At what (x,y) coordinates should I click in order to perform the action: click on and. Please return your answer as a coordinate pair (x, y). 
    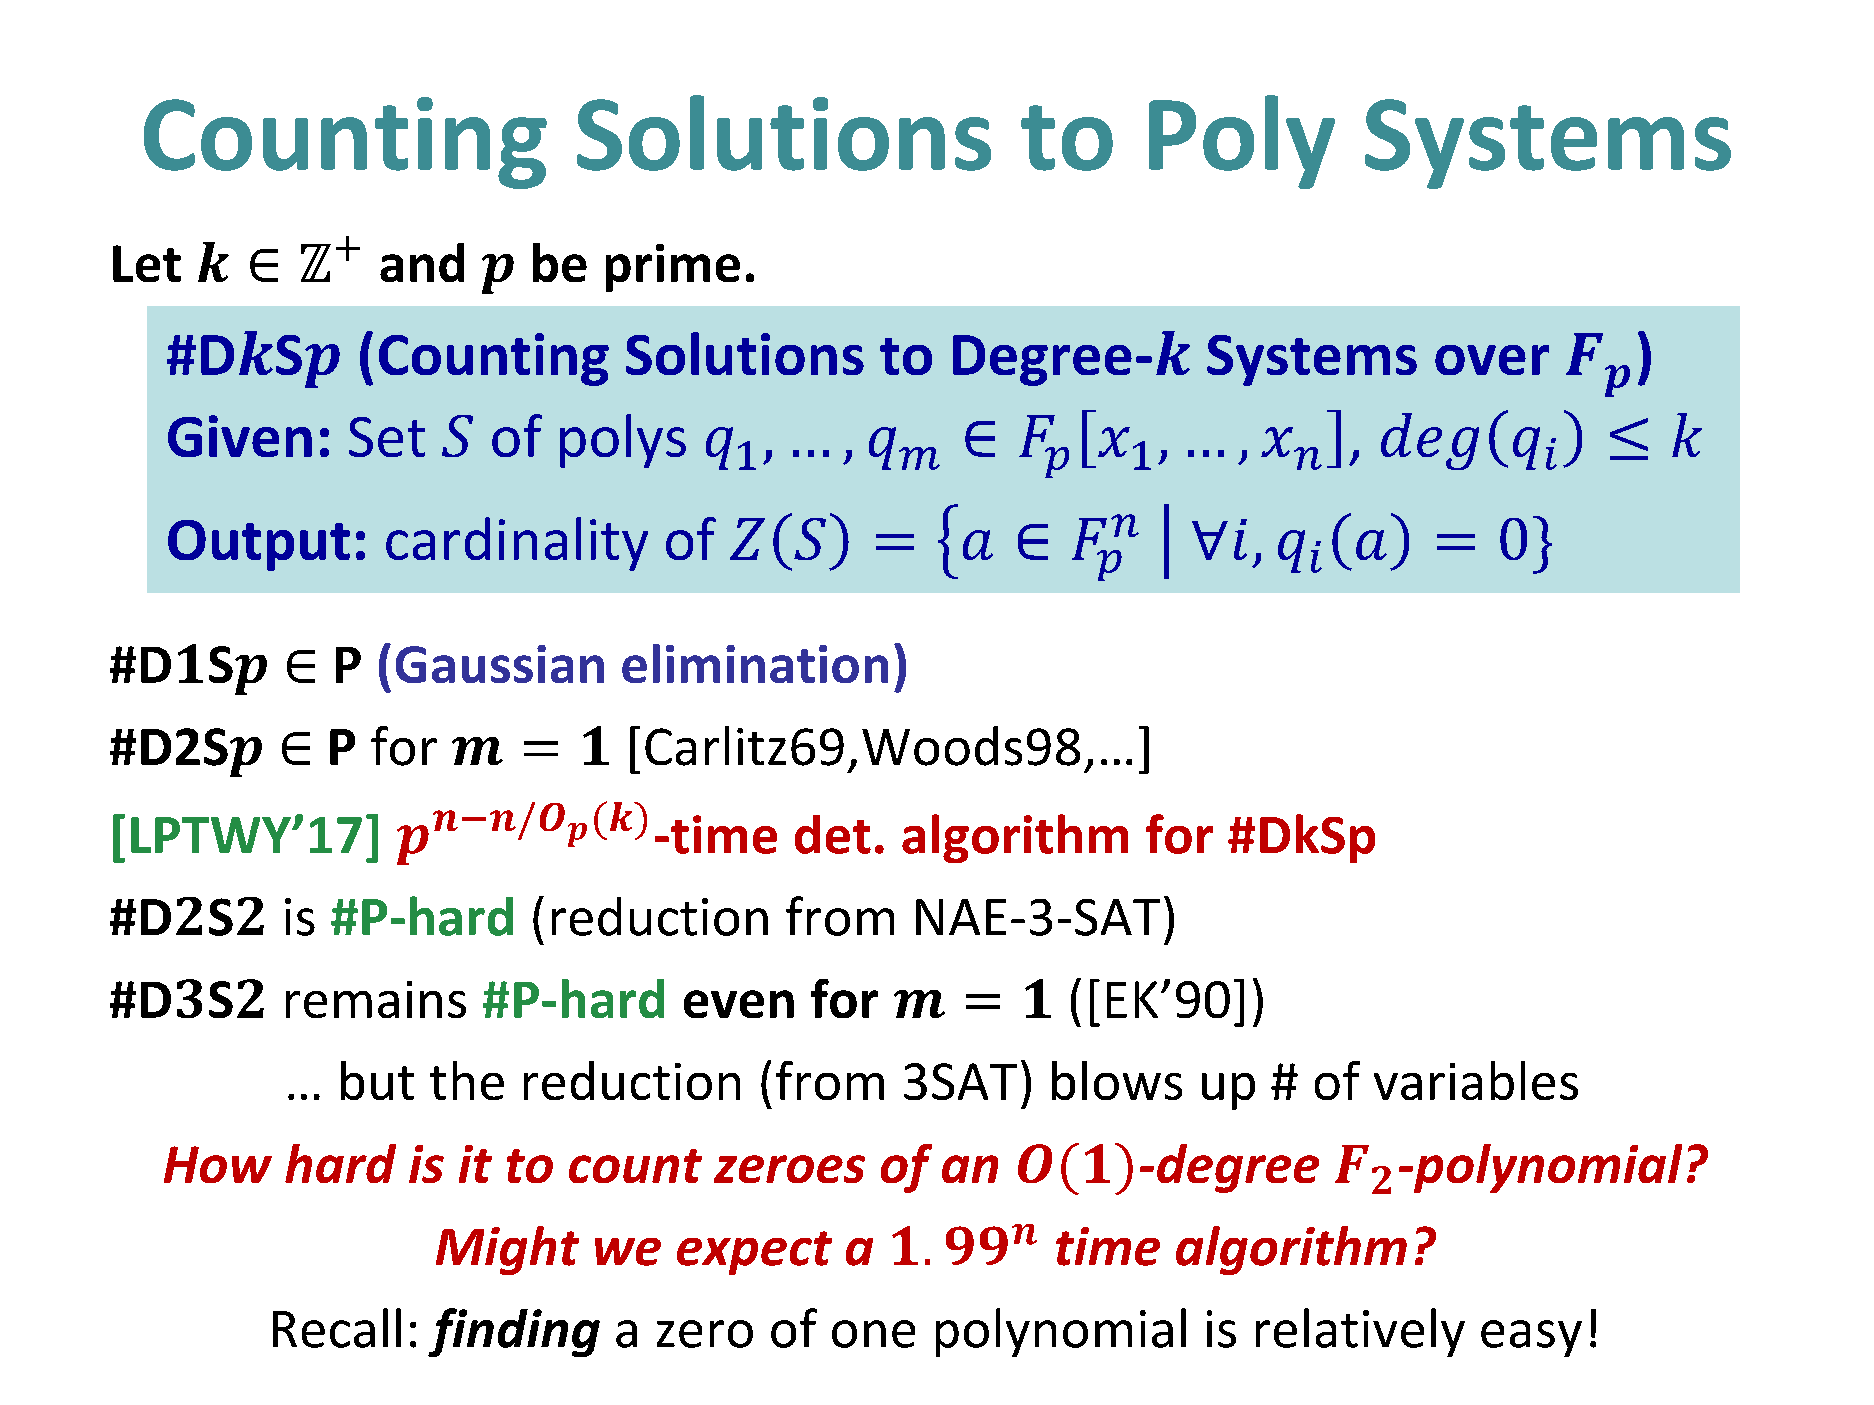
    Looking at the image, I should click on (422, 262).
